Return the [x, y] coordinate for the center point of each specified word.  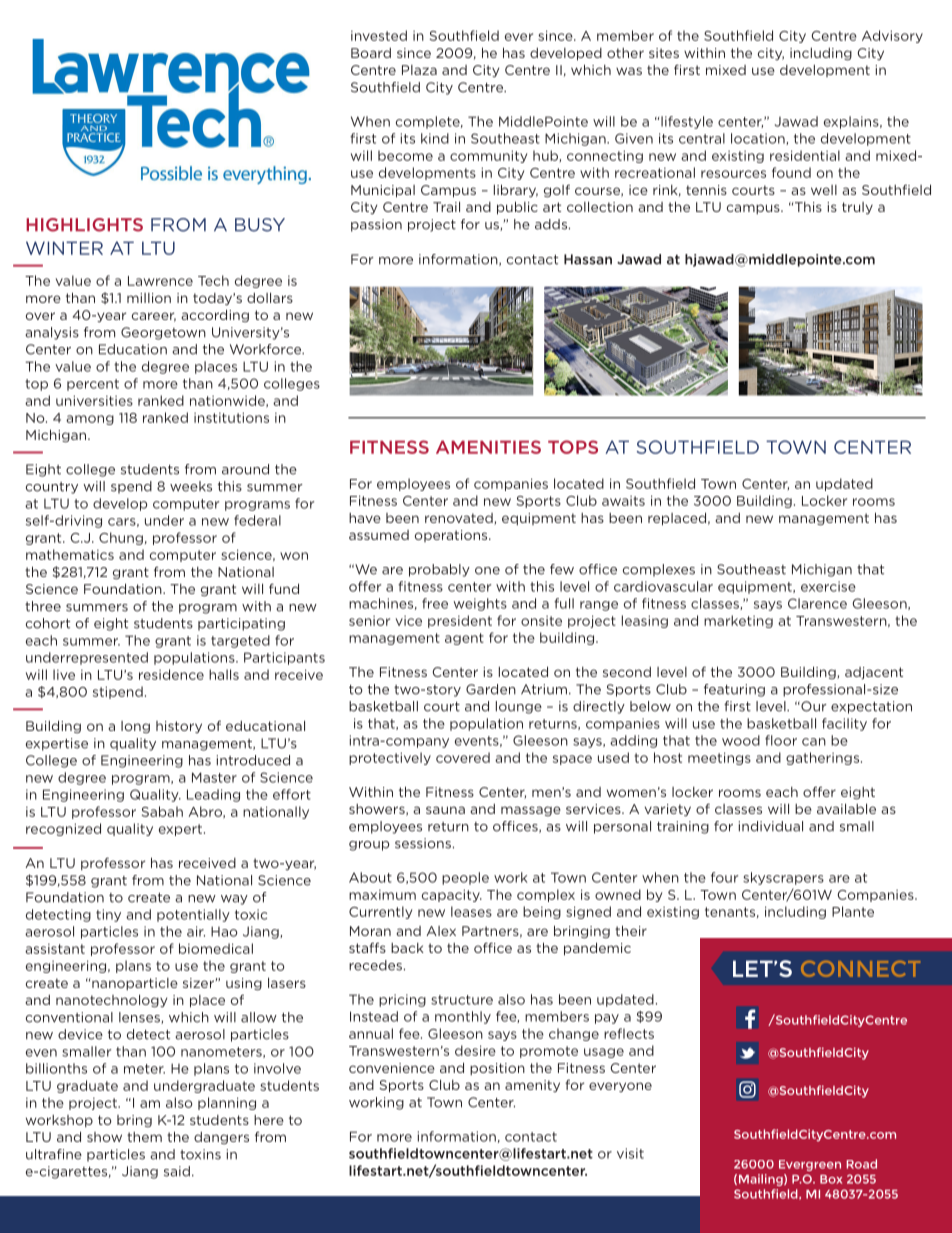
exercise [828, 586]
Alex [441, 931]
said [177, 1171]
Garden [491, 689]
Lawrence [160, 281]
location [759, 139]
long [135, 727]
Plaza [419, 70]
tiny [108, 915]
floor [781, 740]
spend [131, 487]
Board [371, 53]
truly [857, 208]
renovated [460, 519]
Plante [853, 911]
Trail [446, 206]
